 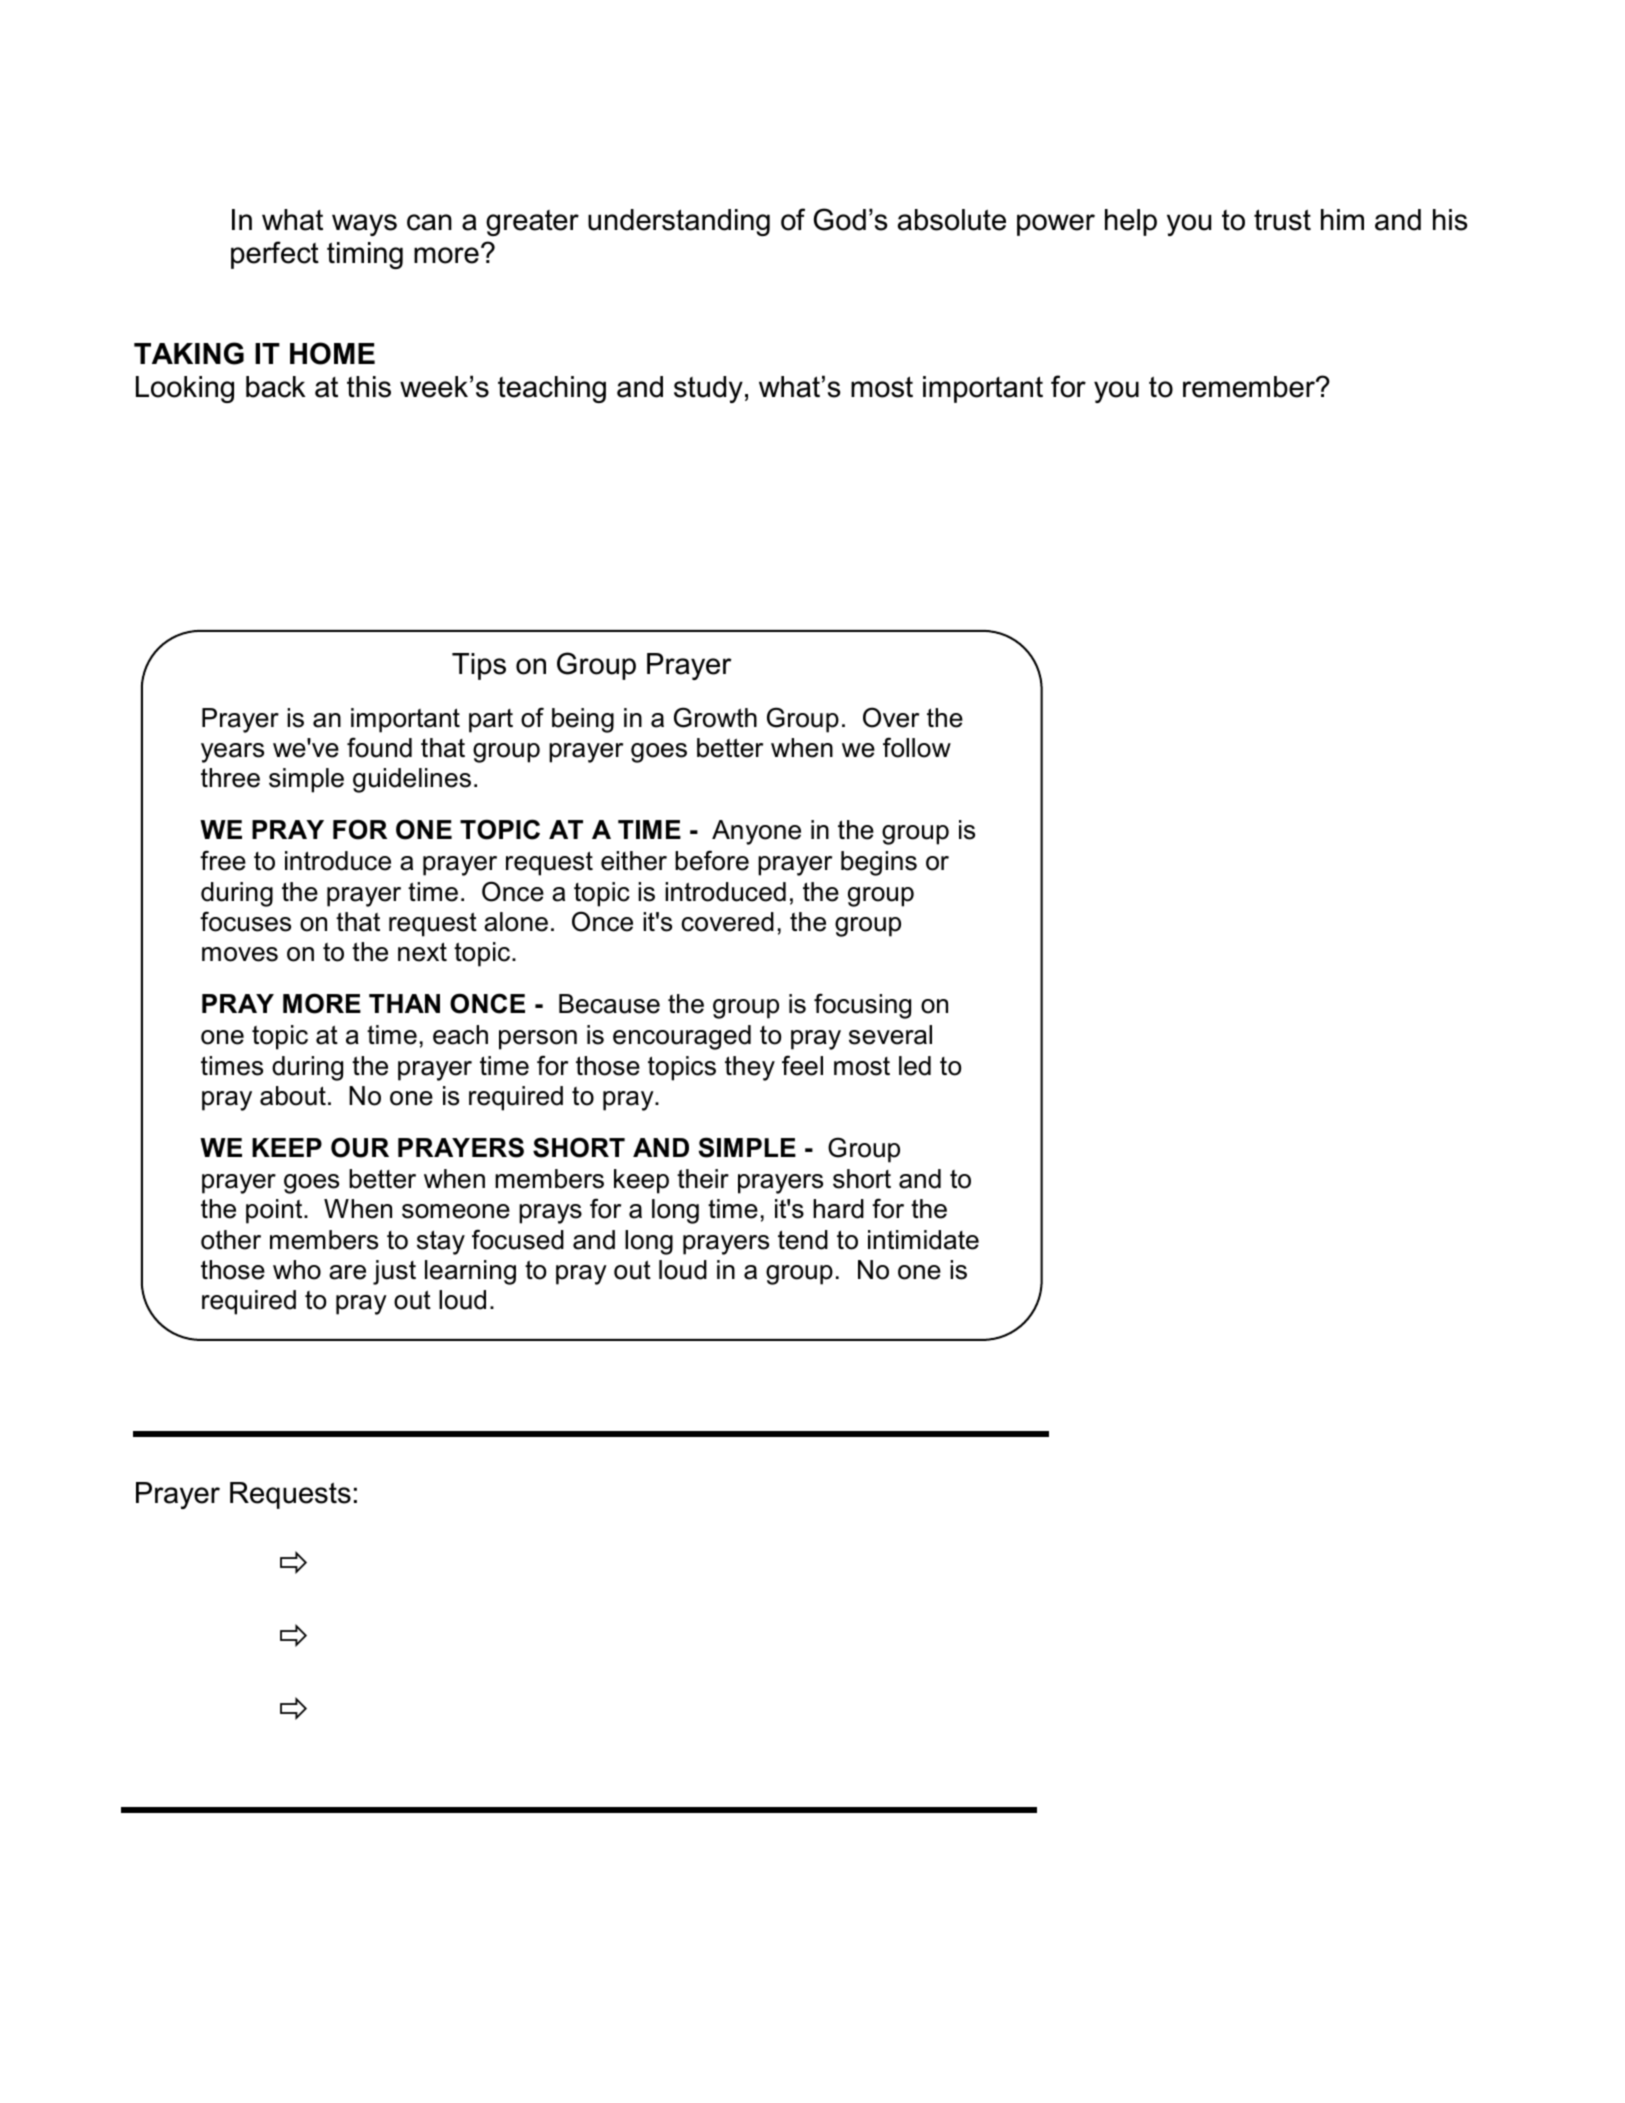 What do you see at coordinates (297, 1270) in the page?
I see `who` at bounding box center [297, 1270].
